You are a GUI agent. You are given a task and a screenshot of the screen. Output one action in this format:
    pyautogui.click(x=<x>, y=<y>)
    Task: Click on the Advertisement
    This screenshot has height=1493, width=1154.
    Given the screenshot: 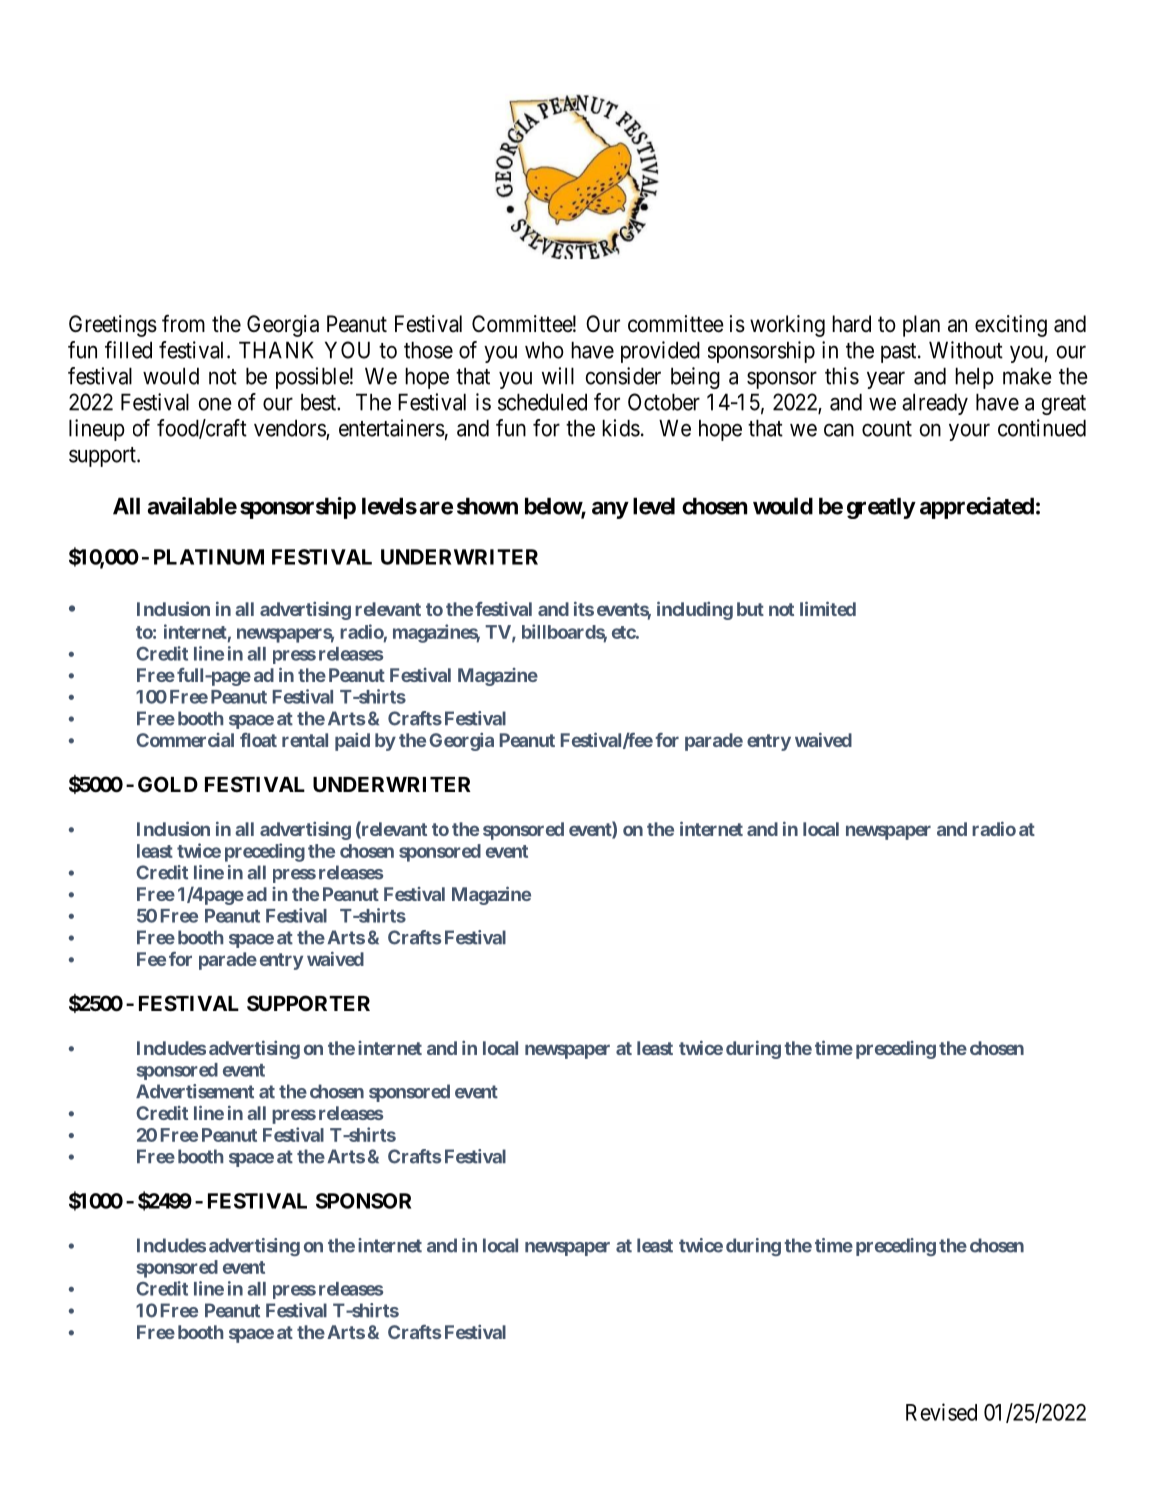 What is the action you would take?
    pyautogui.click(x=195, y=1091)
